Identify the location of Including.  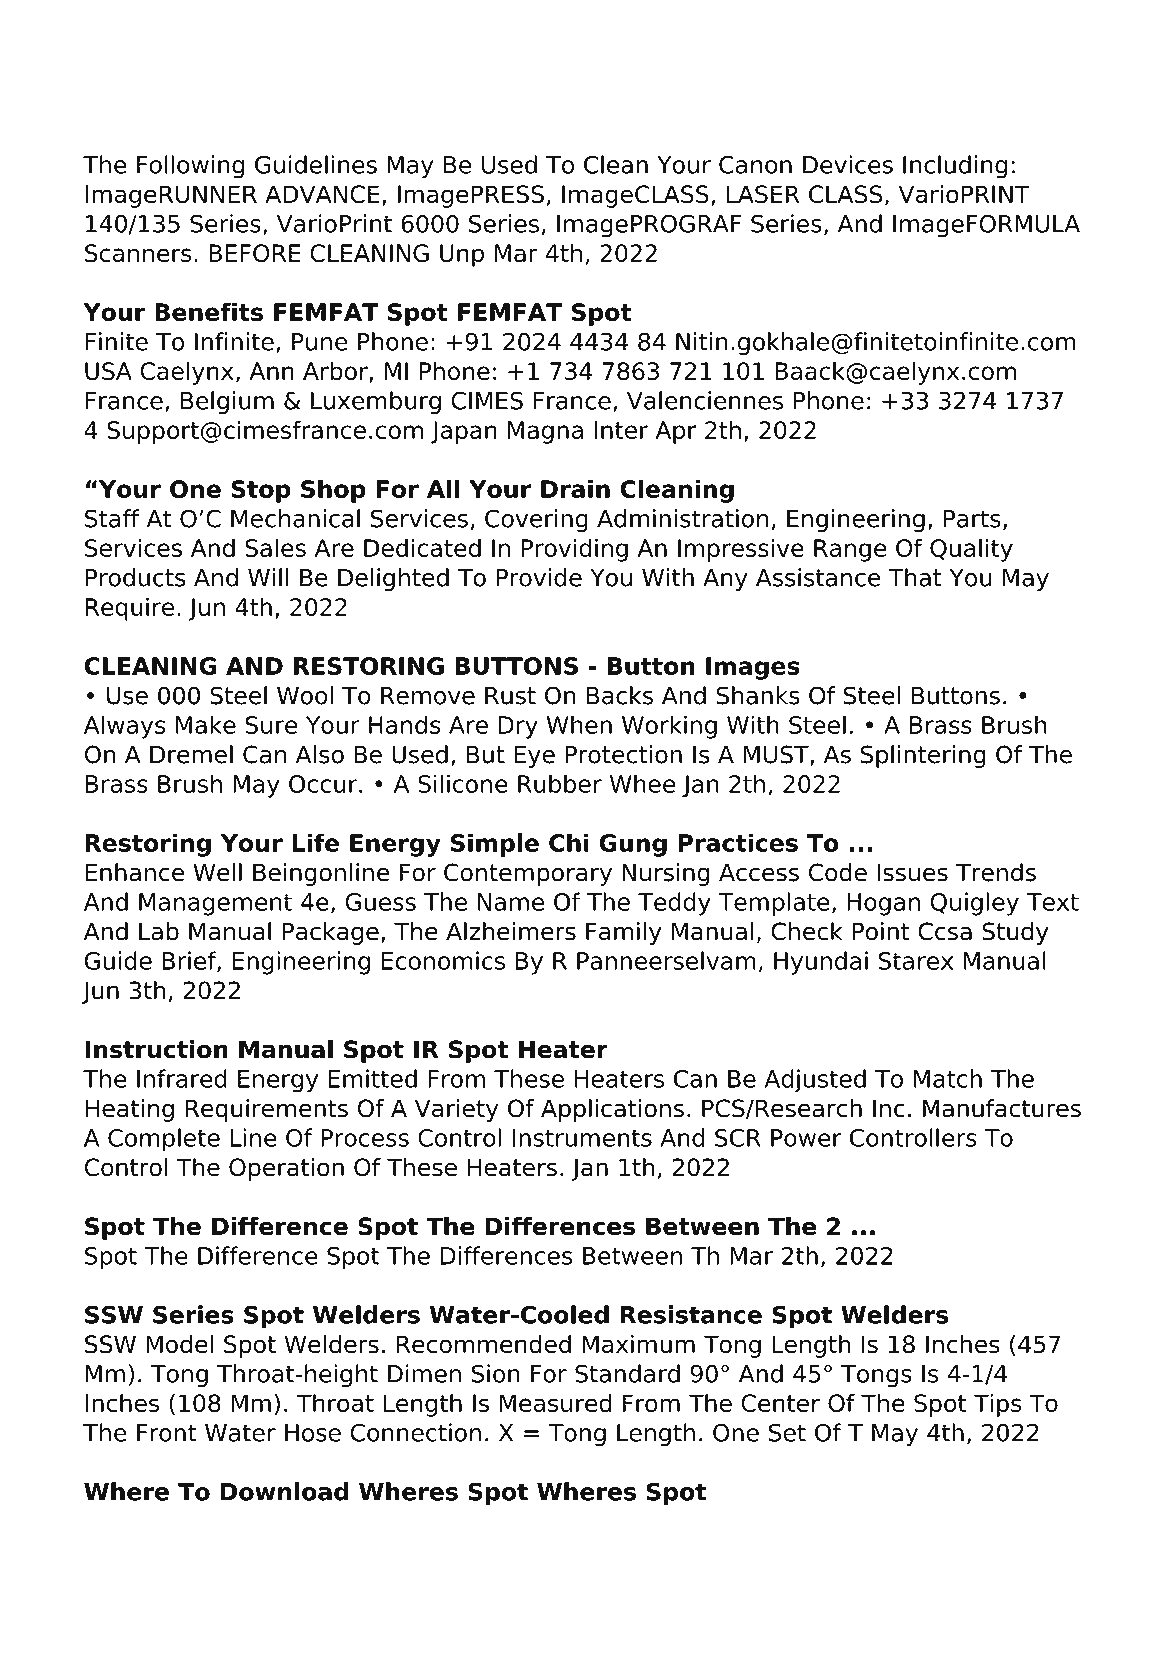
(955, 167).
